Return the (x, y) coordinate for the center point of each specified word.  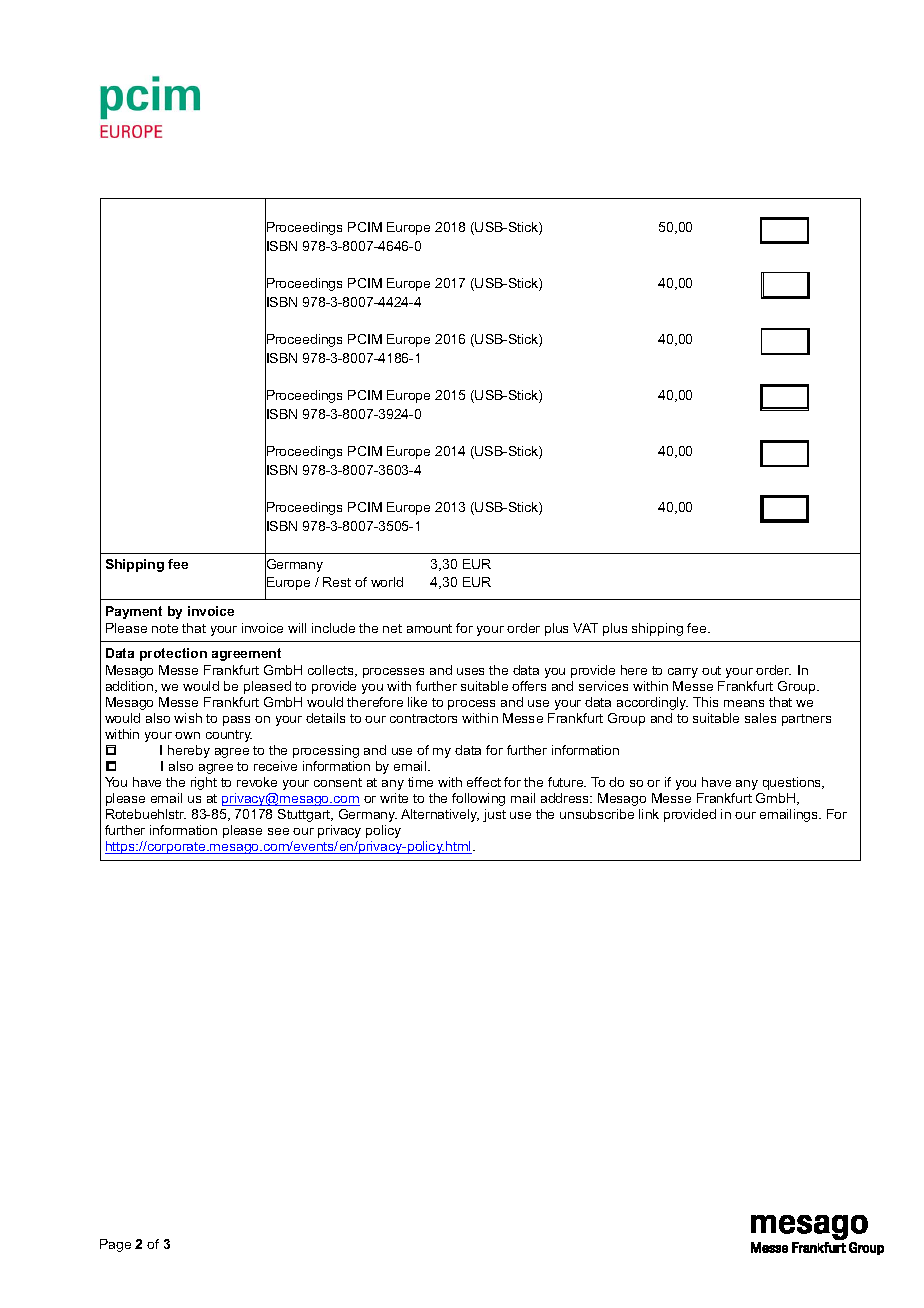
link (649, 814)
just (494, 815)
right (204, 783)
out (711, 670)
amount (429, 628)
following (478, 799)
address (566, 798)
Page (115, 1245)
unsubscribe (597, 814)
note (165, 628)
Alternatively (440, 815)
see (278, 831)
